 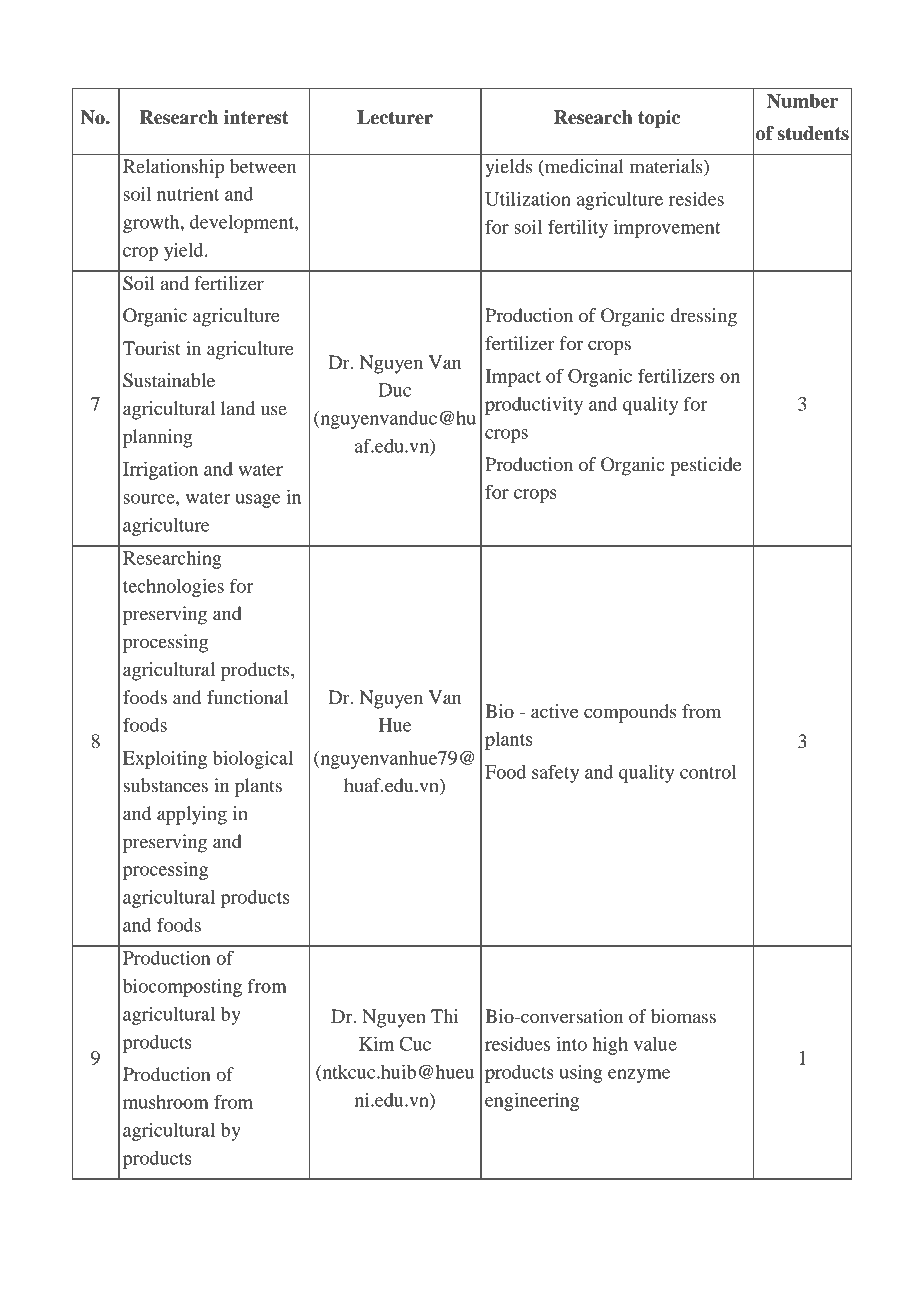 I want to click on Lecturer, so click(x=395, y=117).
